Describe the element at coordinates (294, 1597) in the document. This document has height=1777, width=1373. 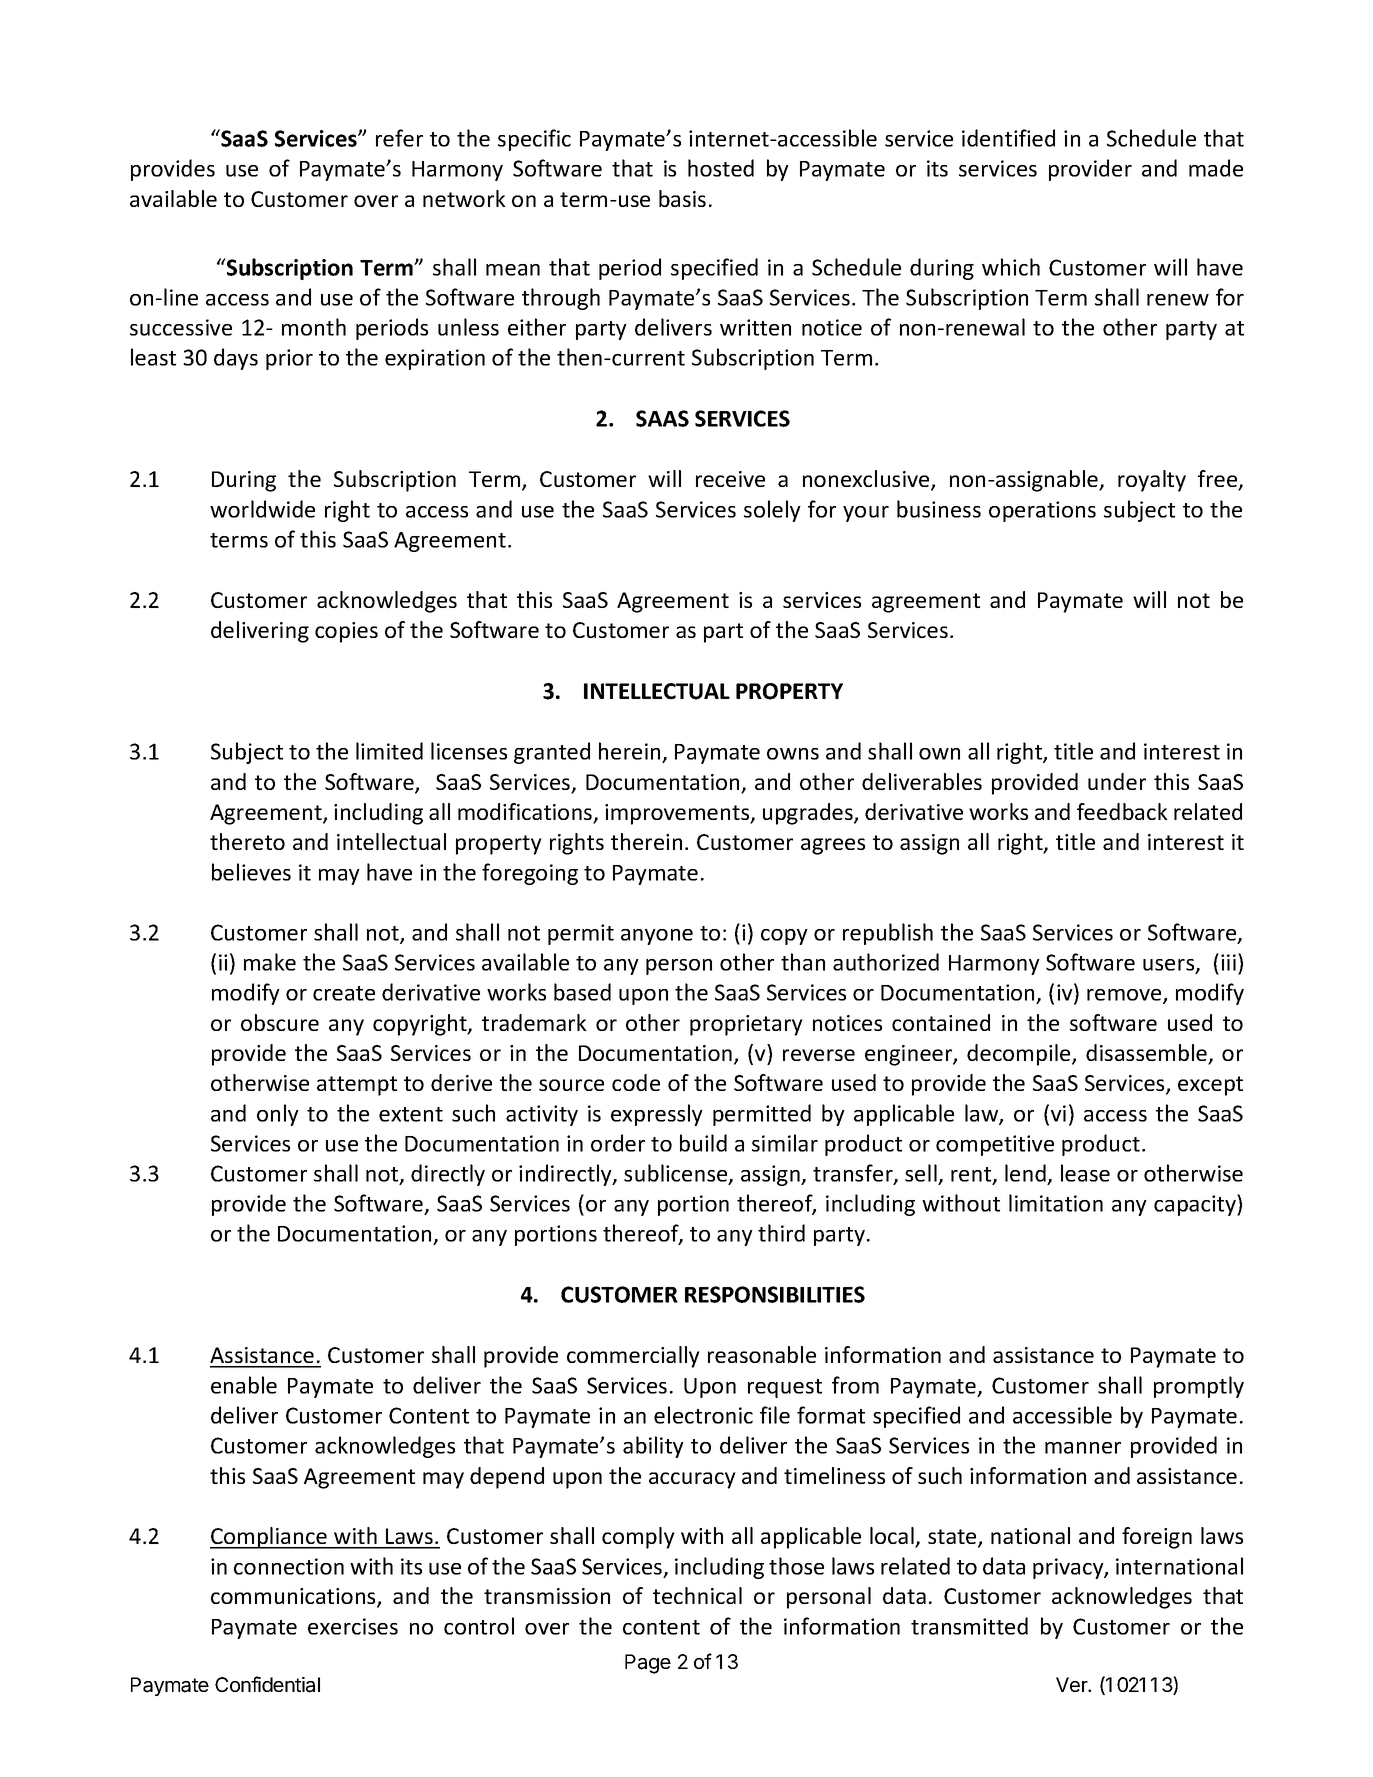
I see `communications` at that location.
